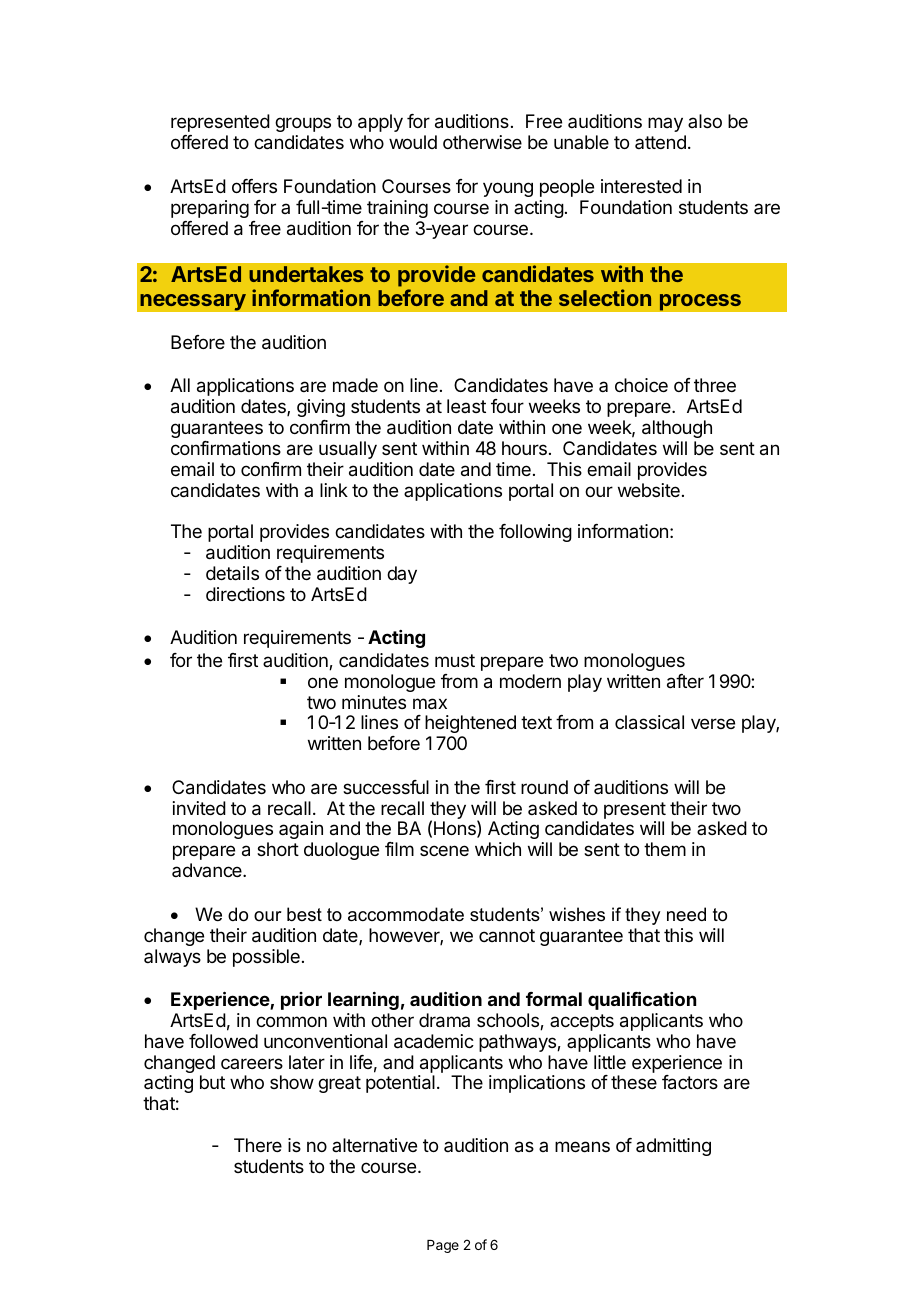  Describe the element at coordinates (660, 142) in the image. I see `attend` at that location.
